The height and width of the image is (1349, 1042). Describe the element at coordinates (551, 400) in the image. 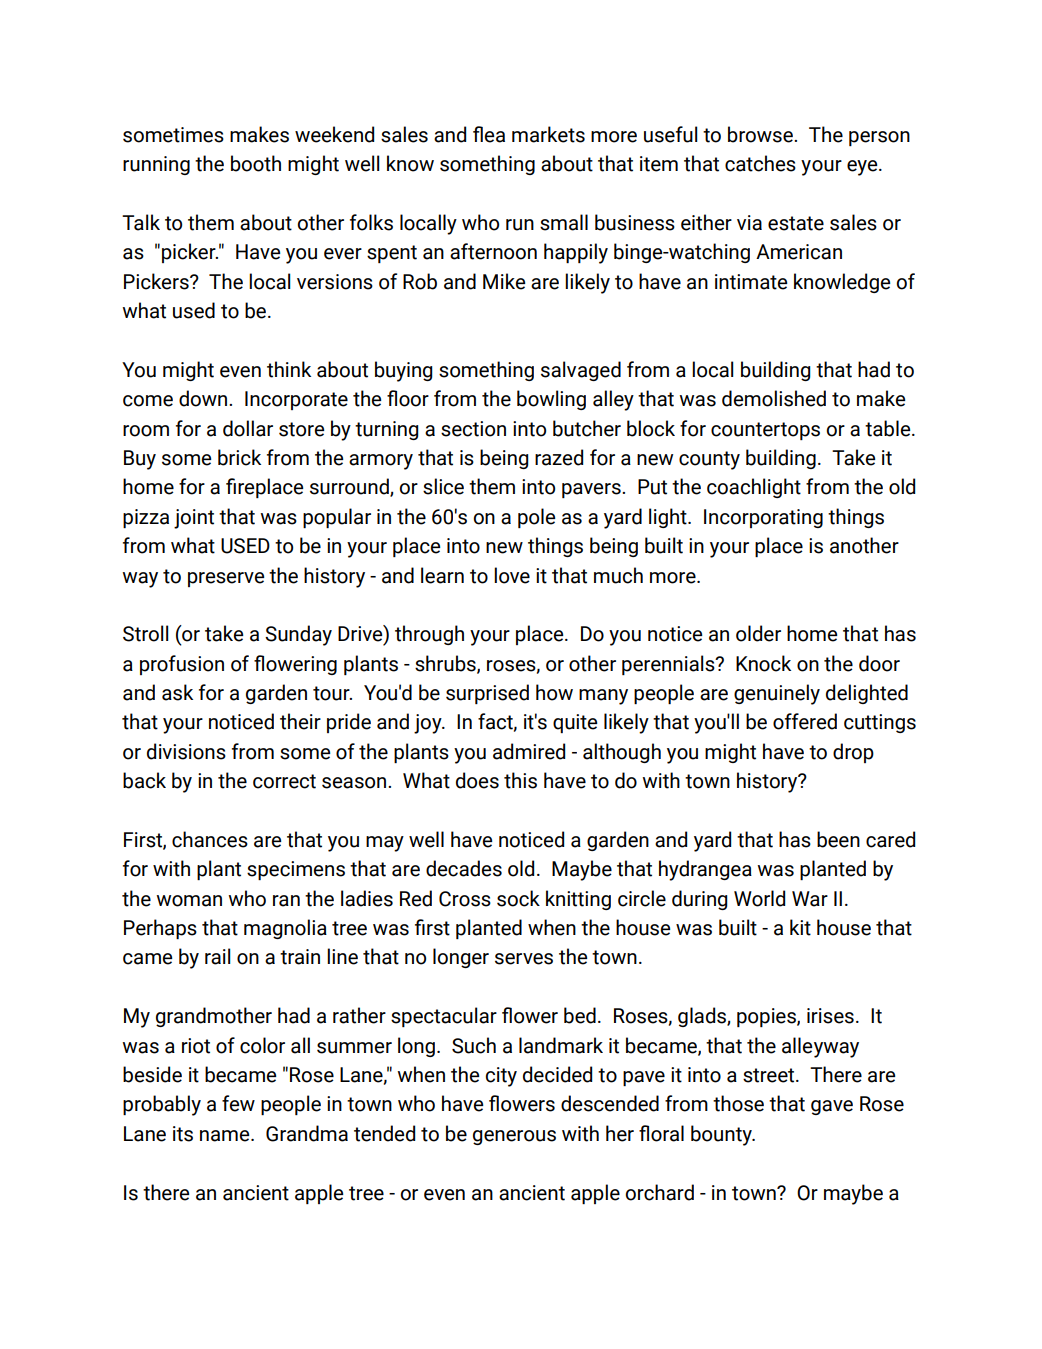

I see `bowling` at that location.
